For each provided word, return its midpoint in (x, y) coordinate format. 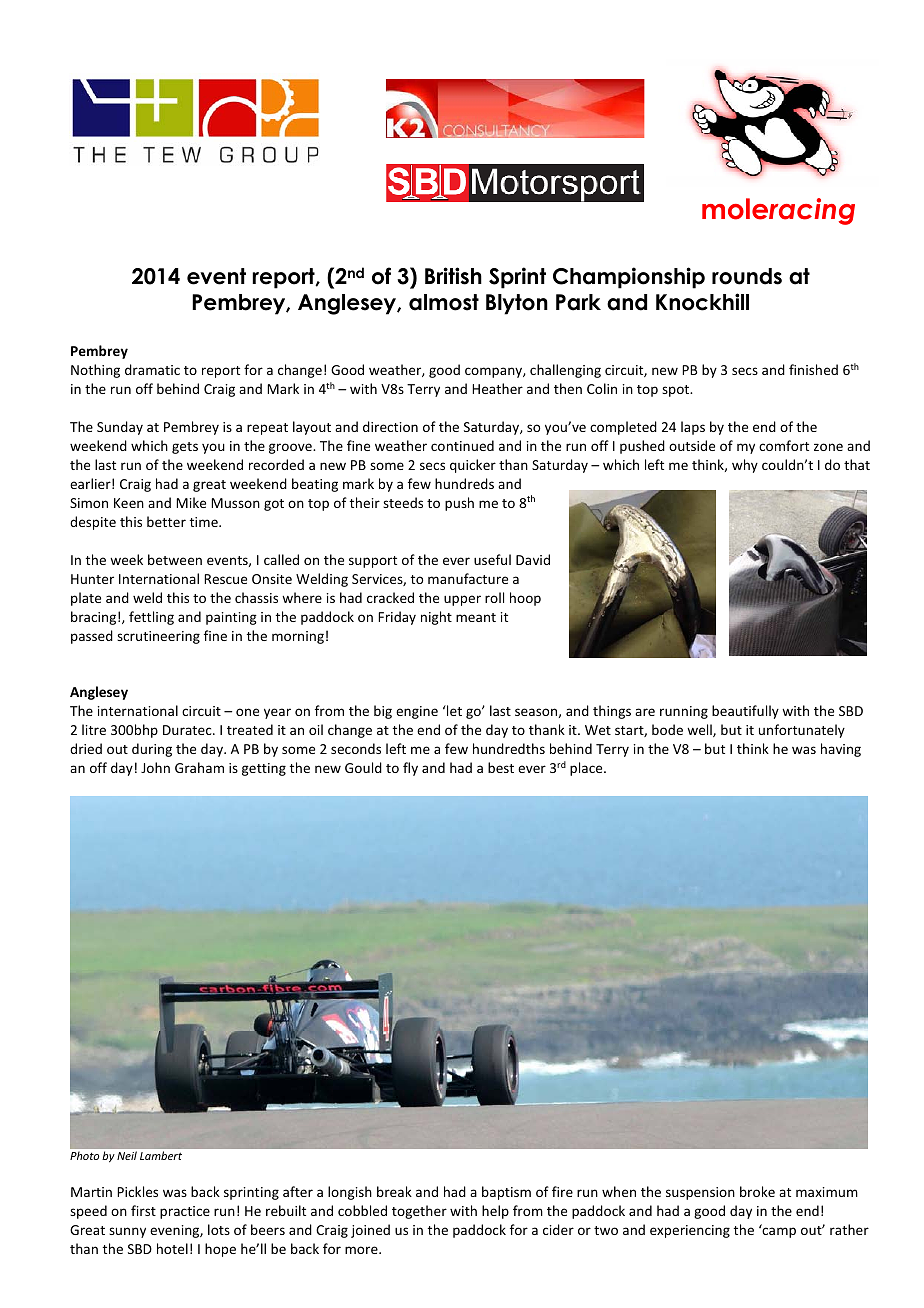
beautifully (745, 712)
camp (778, 1232)
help (495, 1212)
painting (231, 618)
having (841, 750)
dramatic (152, 369)
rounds (747, 276)
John (155, 767)
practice (185, 1212)
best (501, 767)
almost (444, 302)
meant (476, 617)
